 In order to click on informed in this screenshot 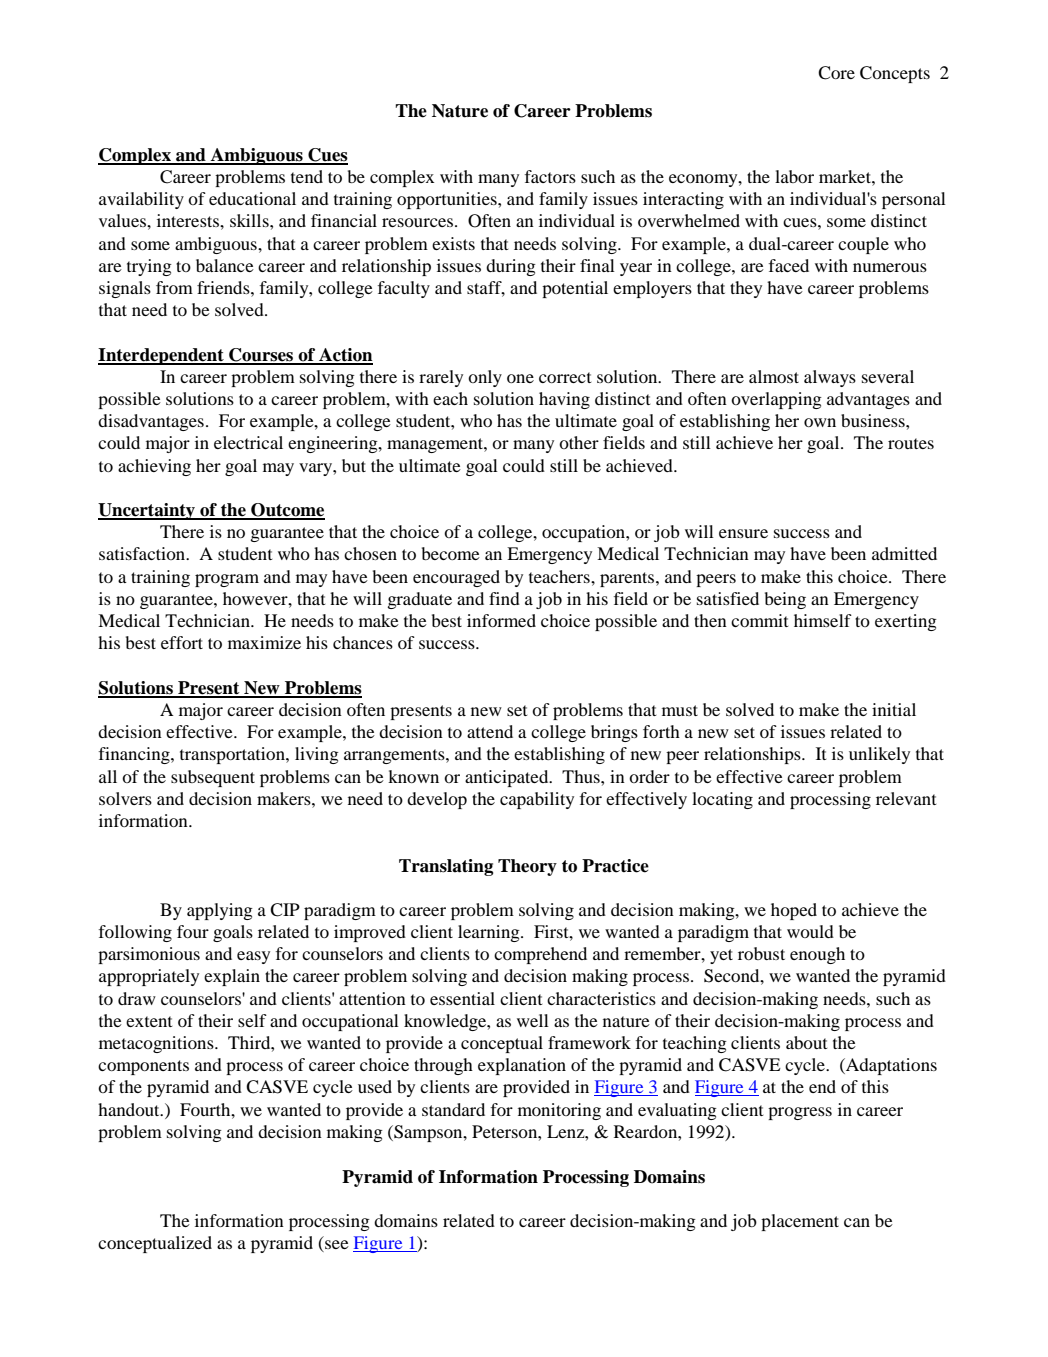, I will do `click(501, 620)`.
